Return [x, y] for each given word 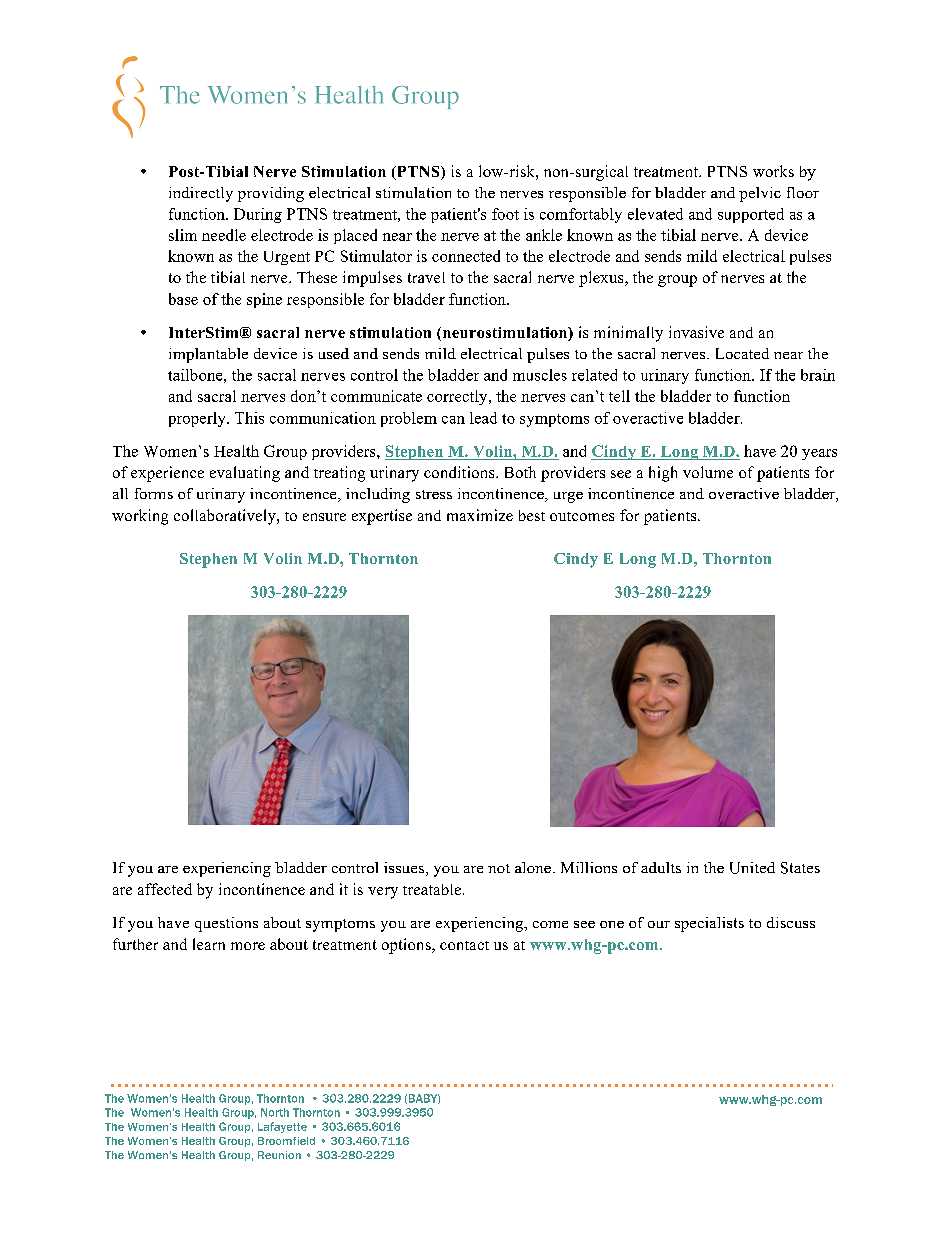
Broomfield [286, 1141]
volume [708, 472]
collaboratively [226, 517]
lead [483, 418]
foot [505, 214]
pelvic [760, 194]
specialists [709, 924]
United [752, 868]
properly [198, 419]
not [499, 868]
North [275, 1112]
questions [226, 924]
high [663, 474]
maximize [480, 515]
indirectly [201, 194]
